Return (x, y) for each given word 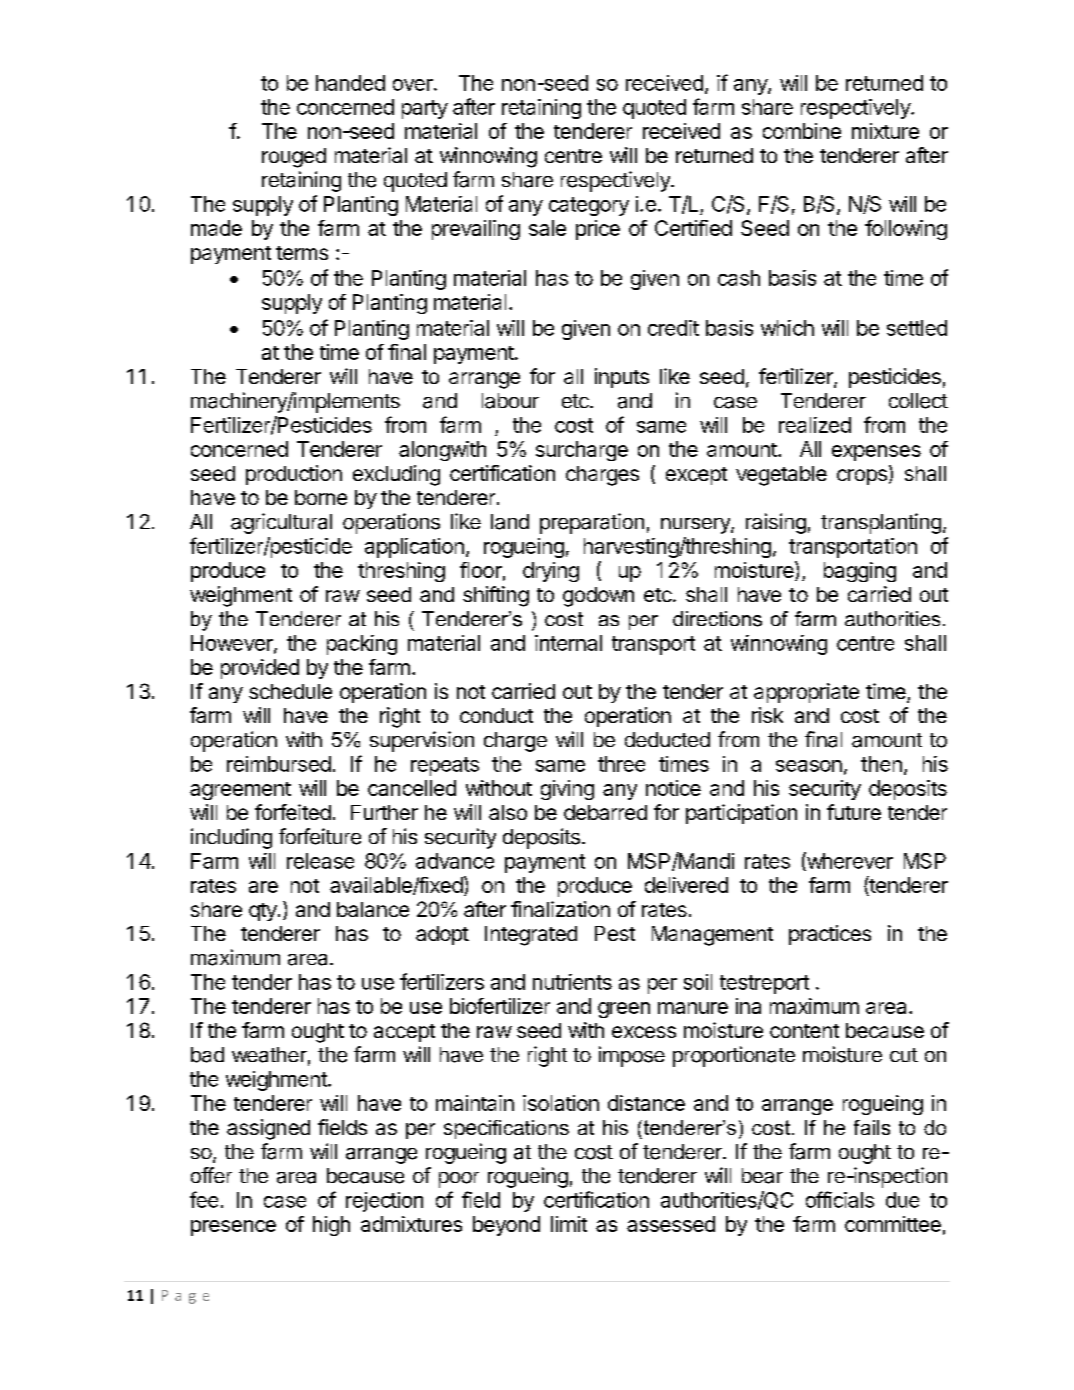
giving (567, 790)
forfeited (293, 812)
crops (862, 477)
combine (802, 131)
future (854, 812)
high (331, 1226)
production (294, 475)
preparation (592, 523)
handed (350, 83)
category (589, 206)
